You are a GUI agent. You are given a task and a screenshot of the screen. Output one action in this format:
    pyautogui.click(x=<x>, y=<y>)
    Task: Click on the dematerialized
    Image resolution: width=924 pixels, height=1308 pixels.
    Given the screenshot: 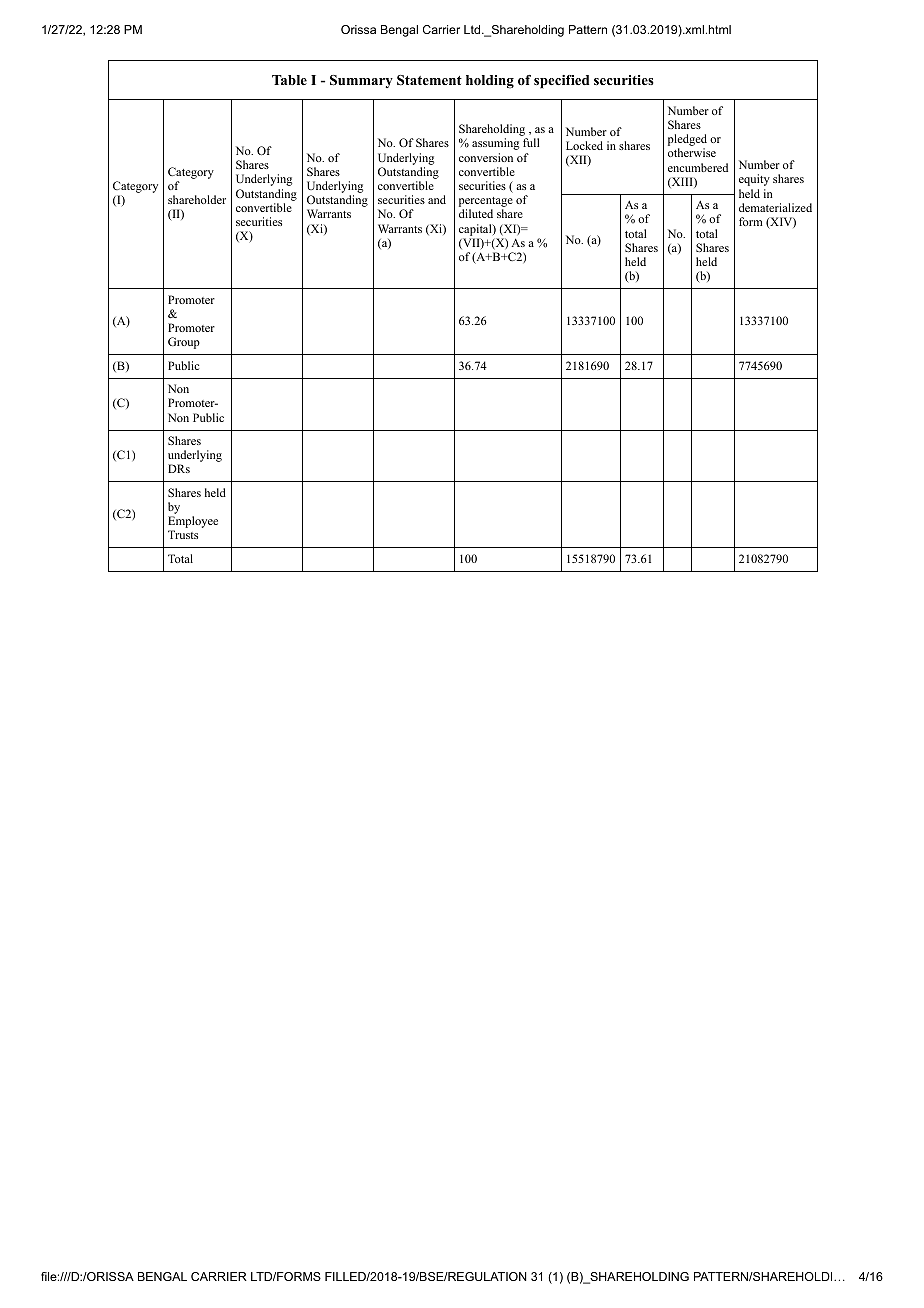 What is the action you would take?
    pyautogui.click(x=775, y=207)
